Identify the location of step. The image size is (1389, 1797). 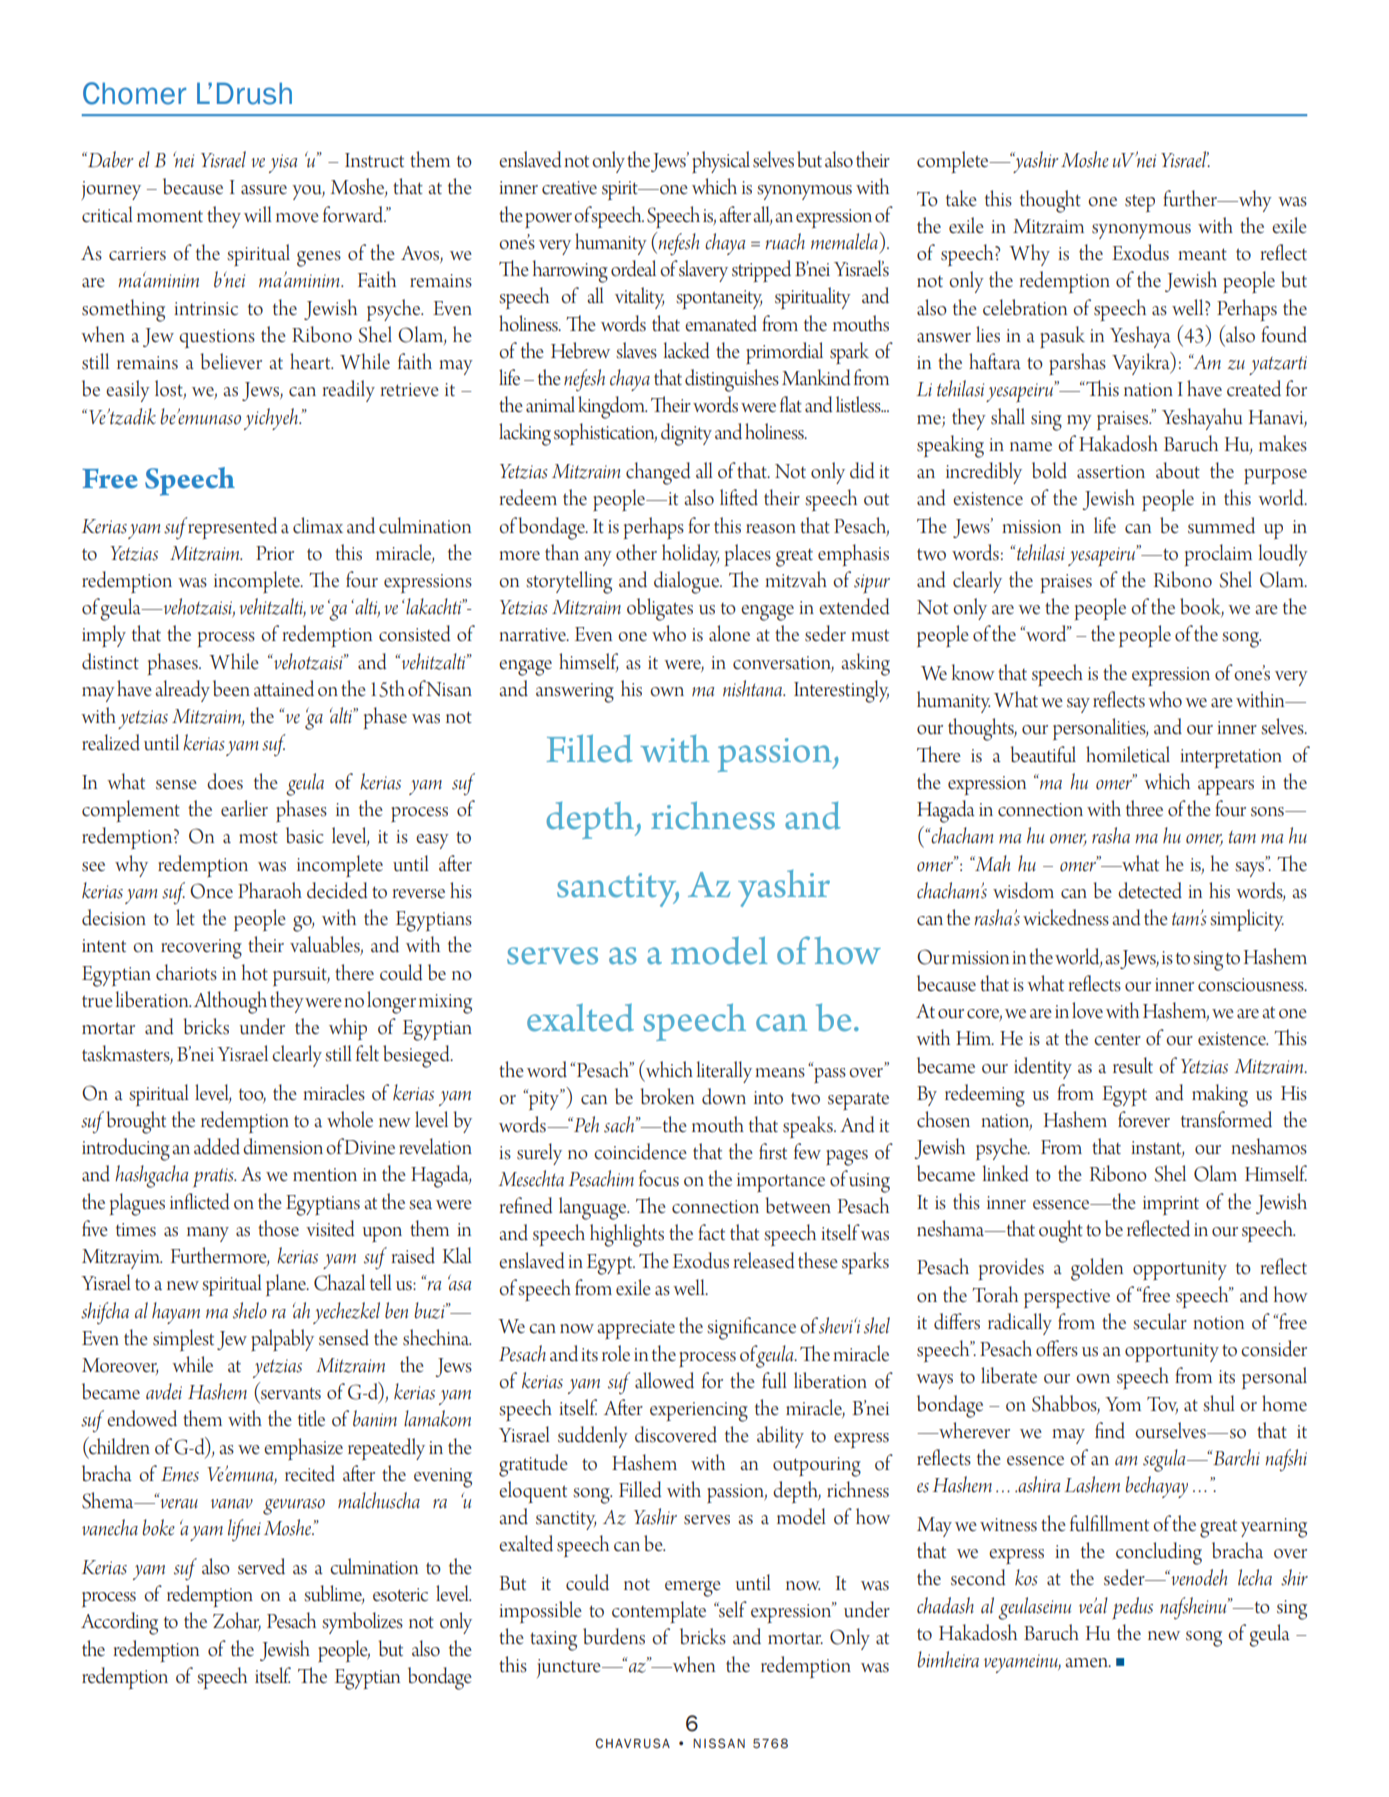
(1140, 203).
